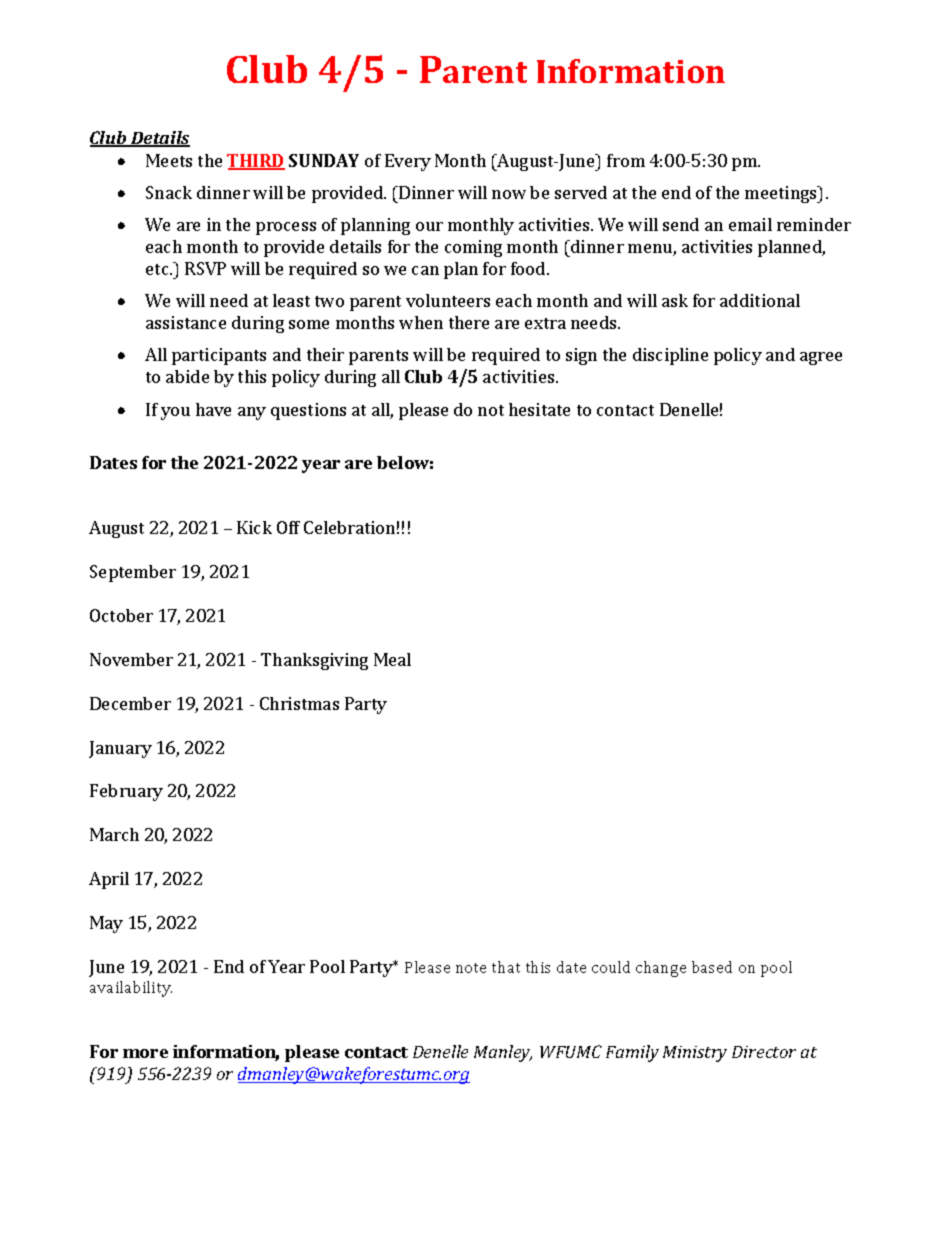  What do you see at coordinates (509, 194) in the document?
I see `now` at bounding box center [509, 194].
